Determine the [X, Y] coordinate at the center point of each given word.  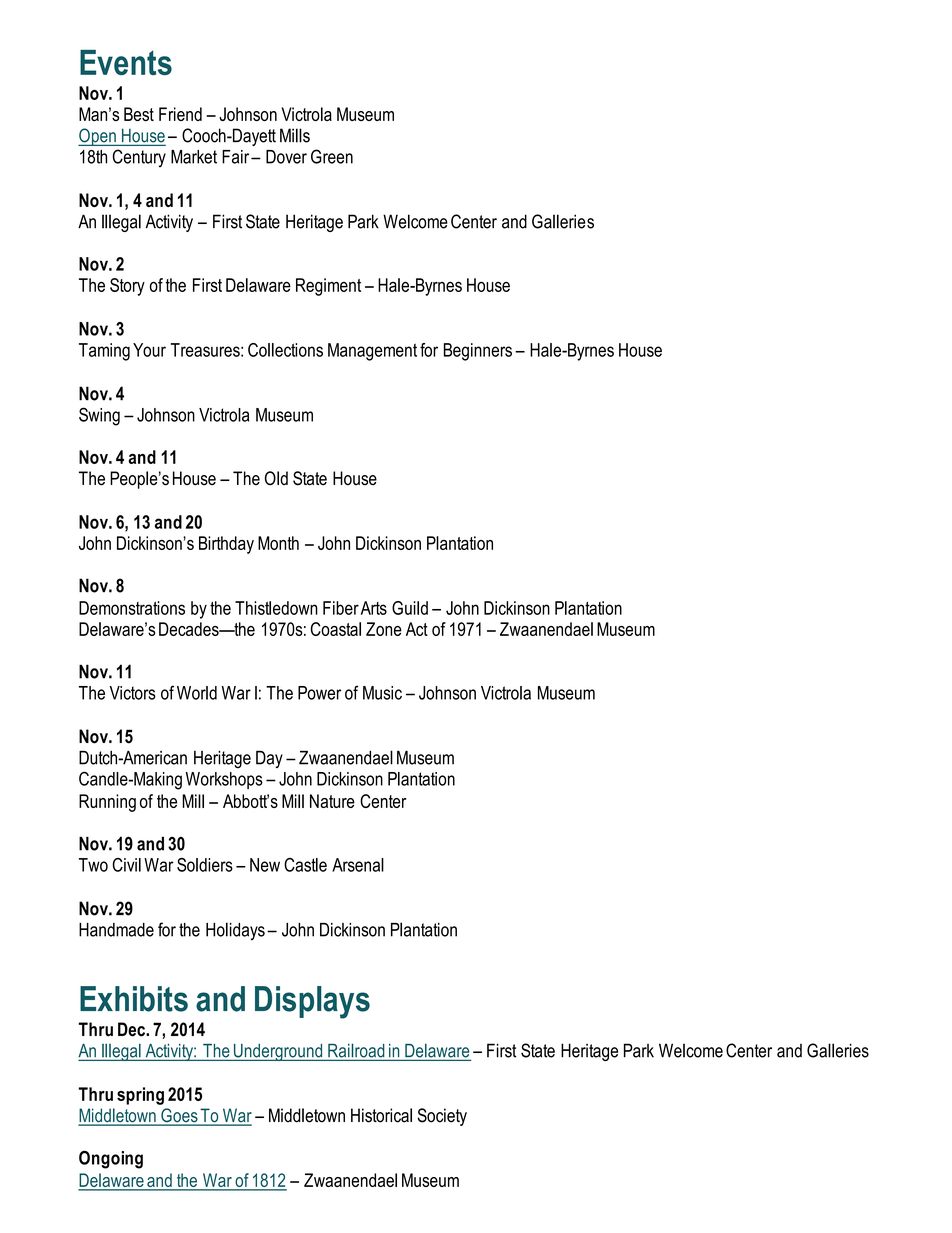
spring [140, 1096]
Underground [278, 1052]
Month [278, 543]
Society [442, 1117]
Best [139, 114]
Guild [410, 608]
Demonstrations [132, 608]
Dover [286, 157]
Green [332, 156]
